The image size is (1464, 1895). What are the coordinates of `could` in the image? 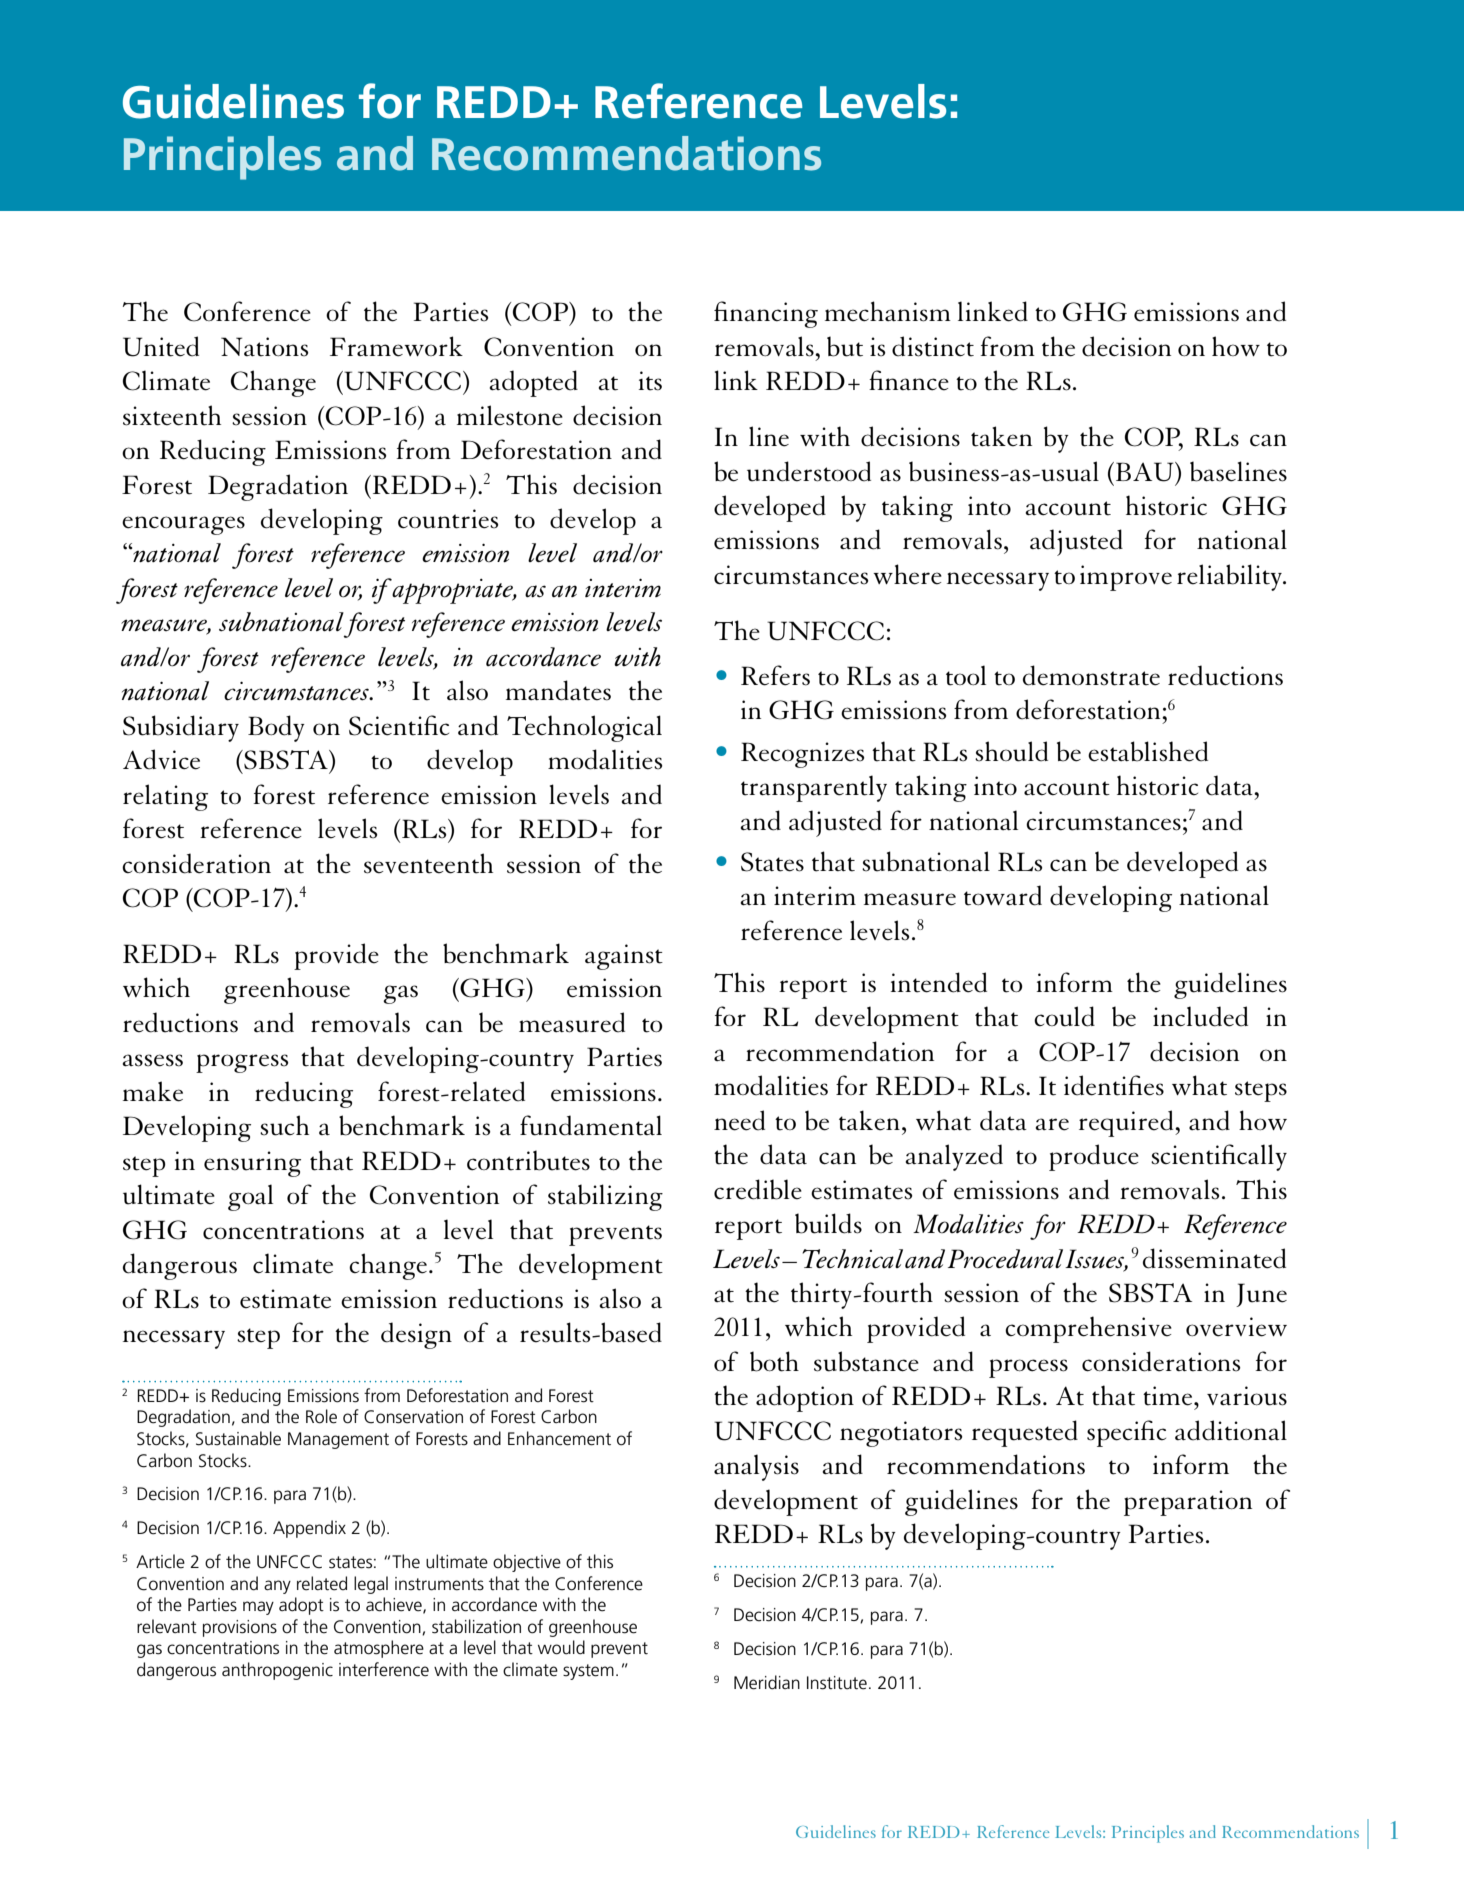 It's located at (1064, 1016).
